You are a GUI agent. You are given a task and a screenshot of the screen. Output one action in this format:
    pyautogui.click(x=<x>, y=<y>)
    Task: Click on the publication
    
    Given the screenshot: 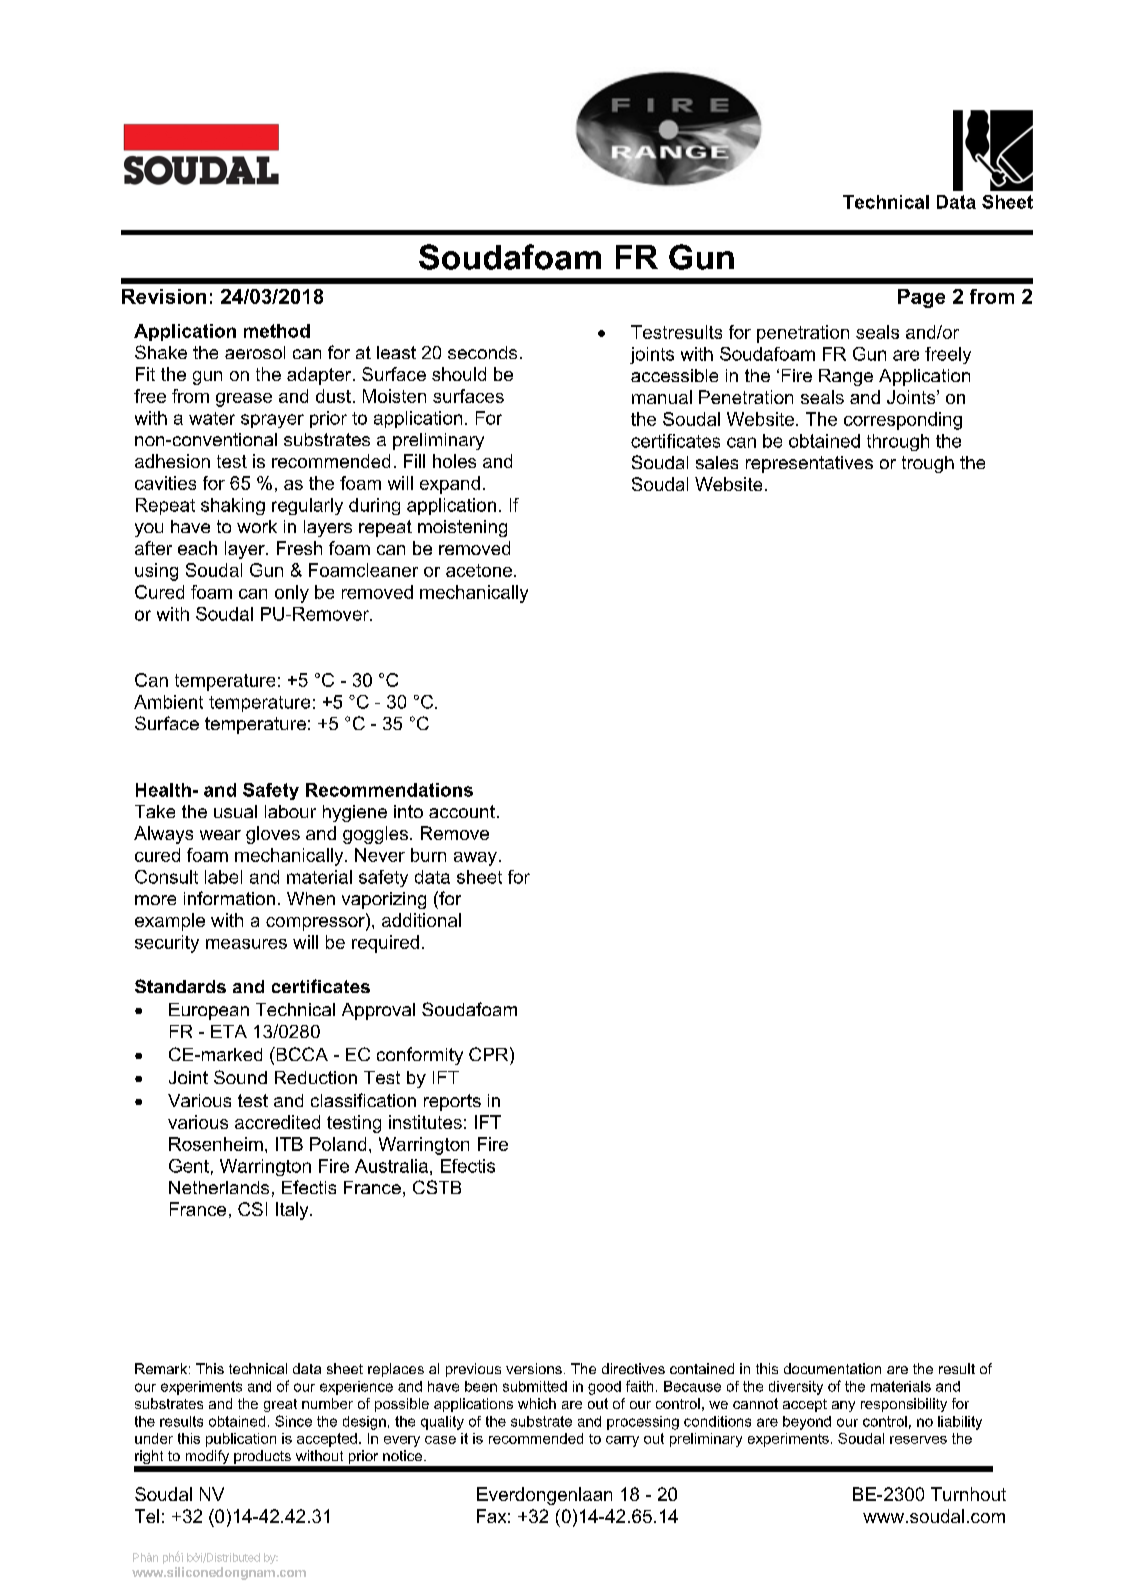 What is the action you would take?
    pyautogui.click(x=241, y=1440)
